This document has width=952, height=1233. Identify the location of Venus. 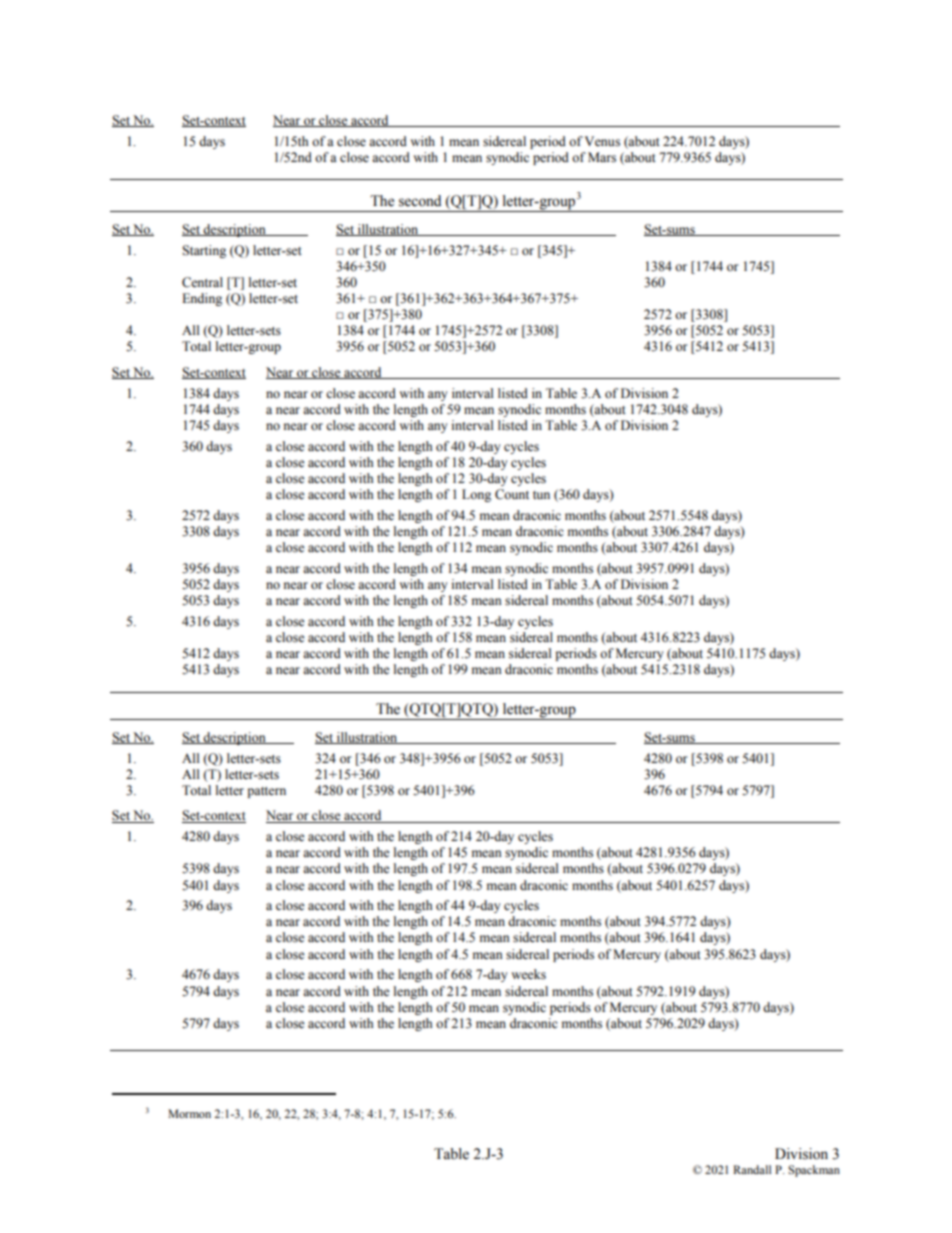
(602, 141).
